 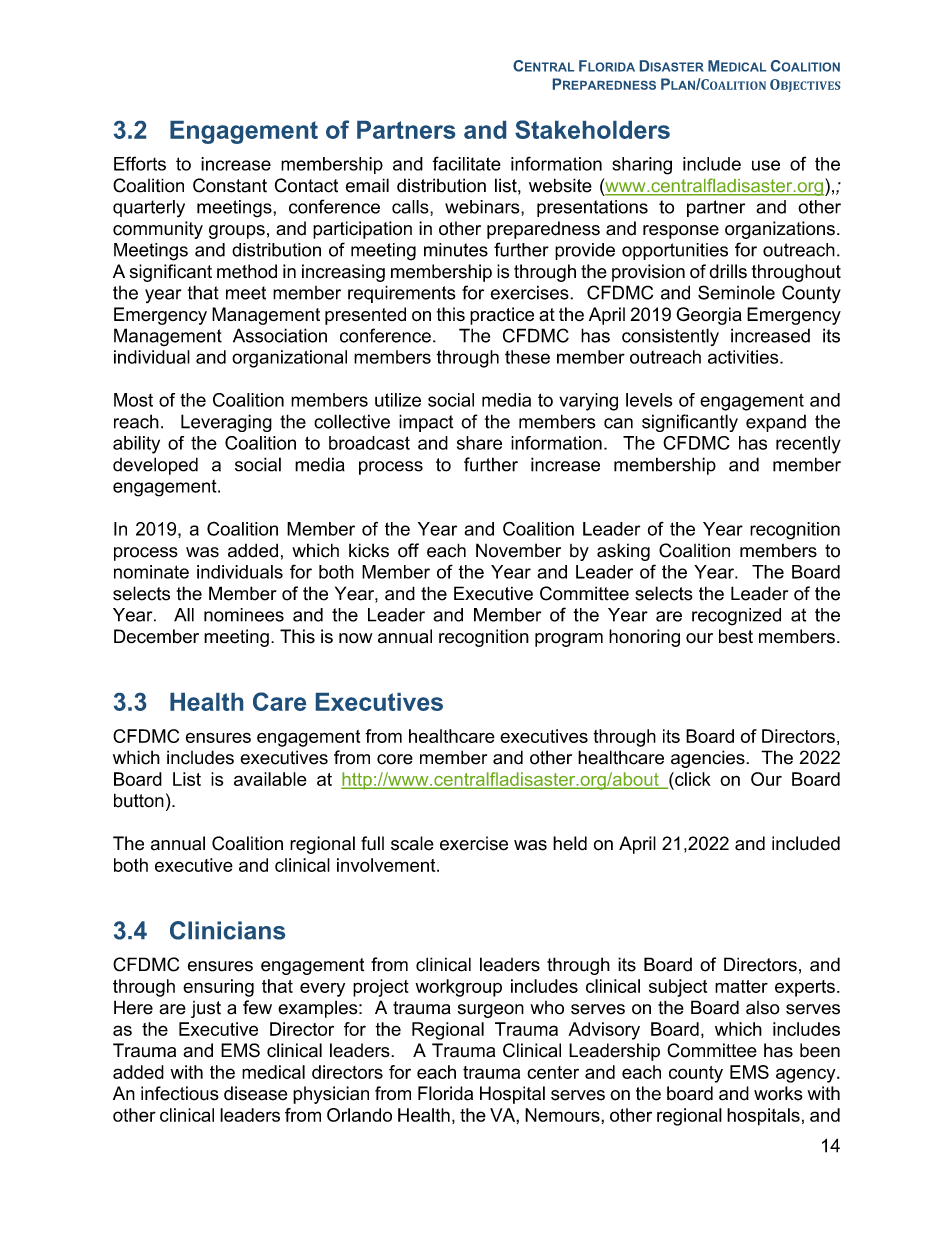 What do you see at coordinates (766, 165) in the image?
I see `use` at bounding box center [766, 165].
